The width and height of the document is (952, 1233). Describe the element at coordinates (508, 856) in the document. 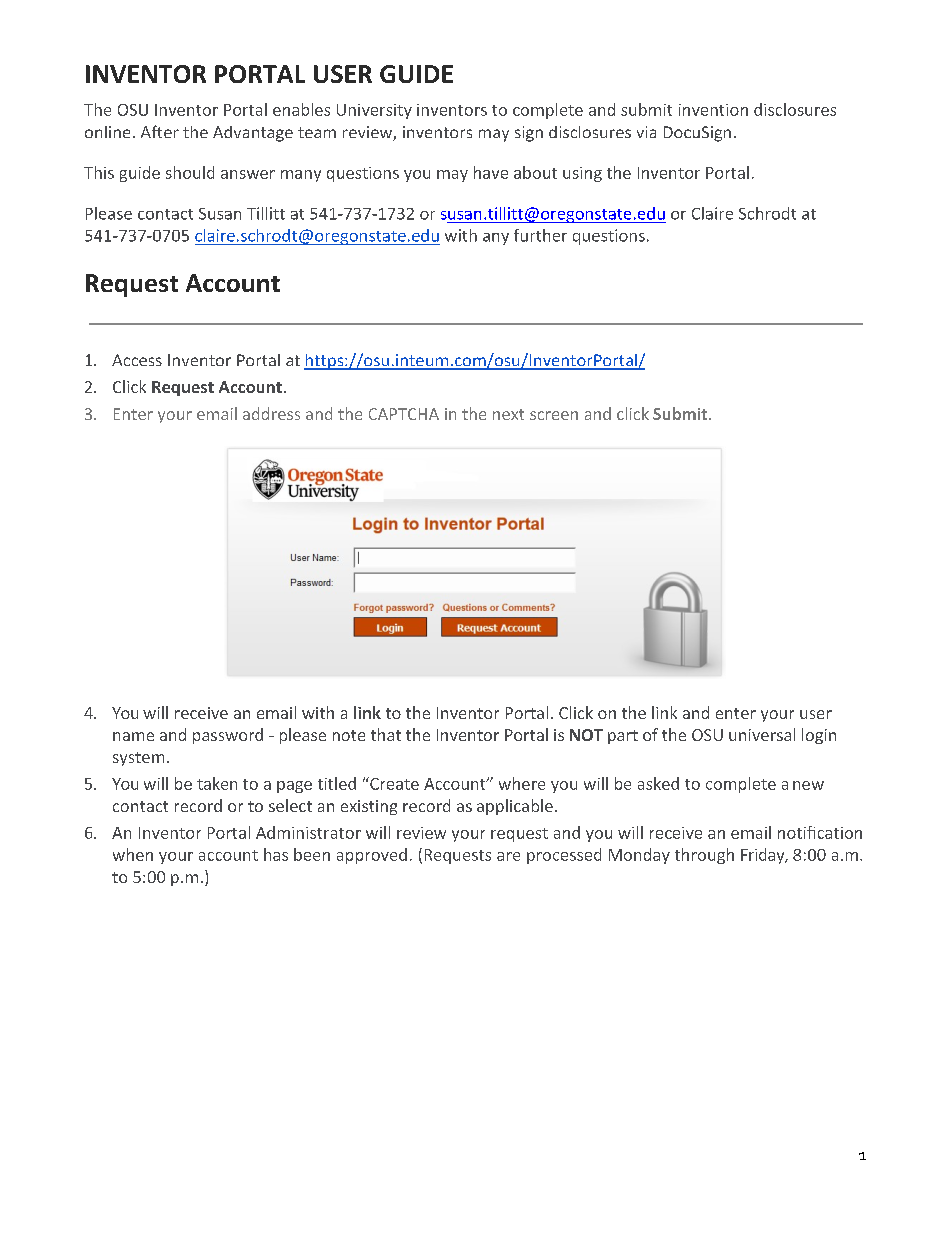

I see `are` at that location.
